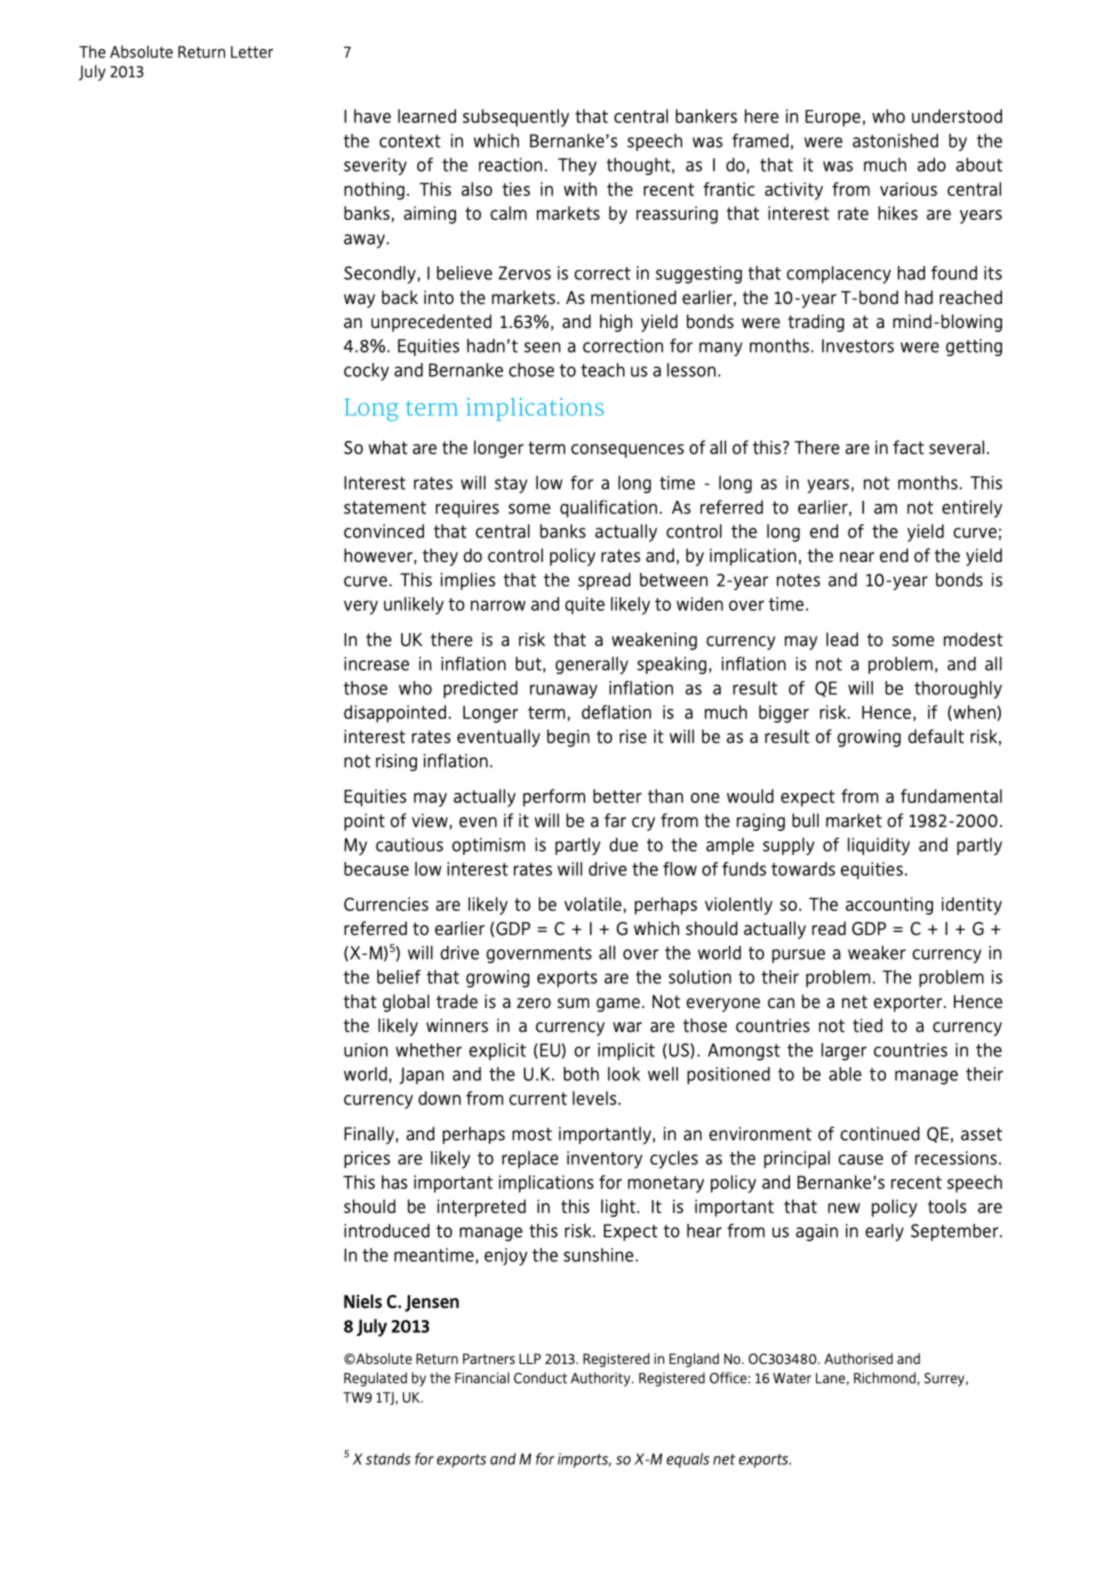 The height and width of the screenshot is (1569, 1108). What do you see at coordinates (908, 447) in the screenshot?
I see `fact` at bounding box center [908, 447].
